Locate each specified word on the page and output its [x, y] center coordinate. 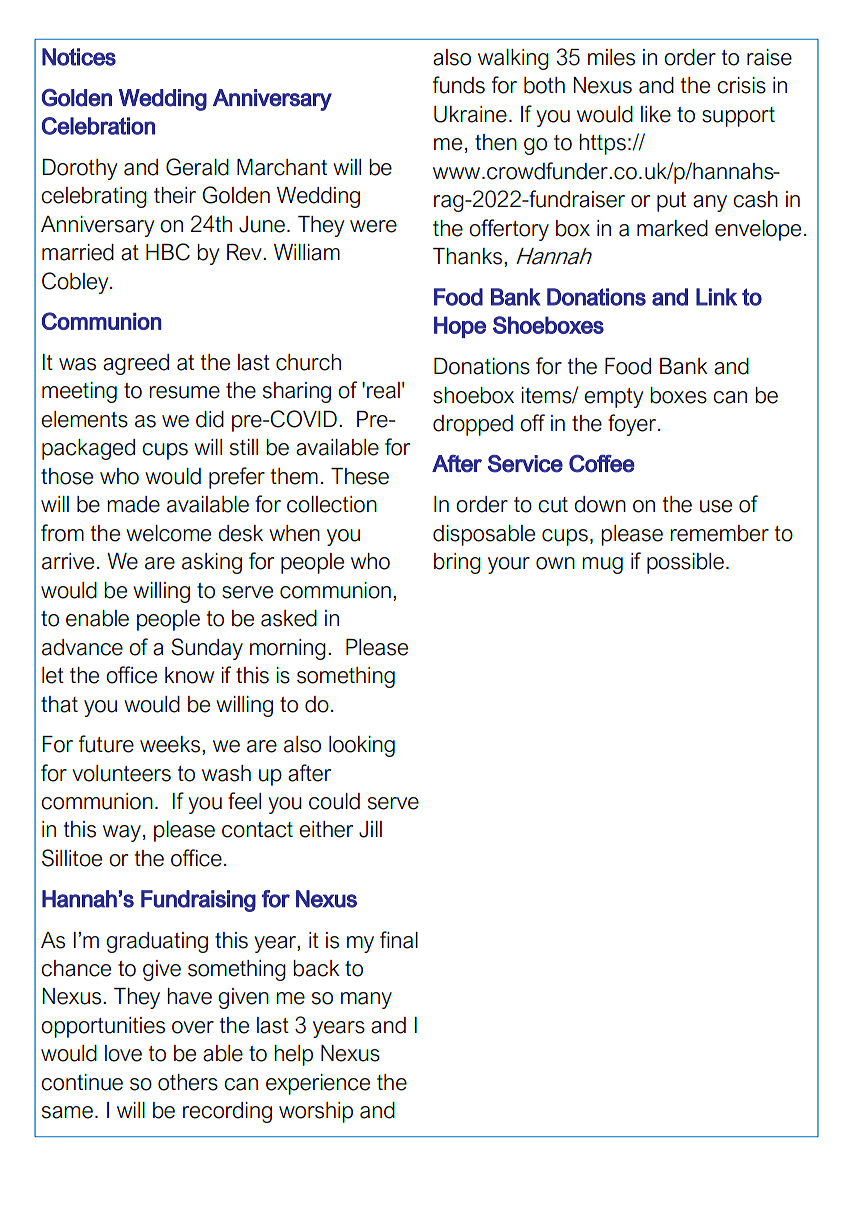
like [656, 114]
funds [459, 85]
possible [685, 563]
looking [362, 746]
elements [84, 419]
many [366, 1000]
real [383, 390]
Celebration [98, 126]
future [106, 744]
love [123, 1053]
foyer [633, 425]
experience [318, 1084]
